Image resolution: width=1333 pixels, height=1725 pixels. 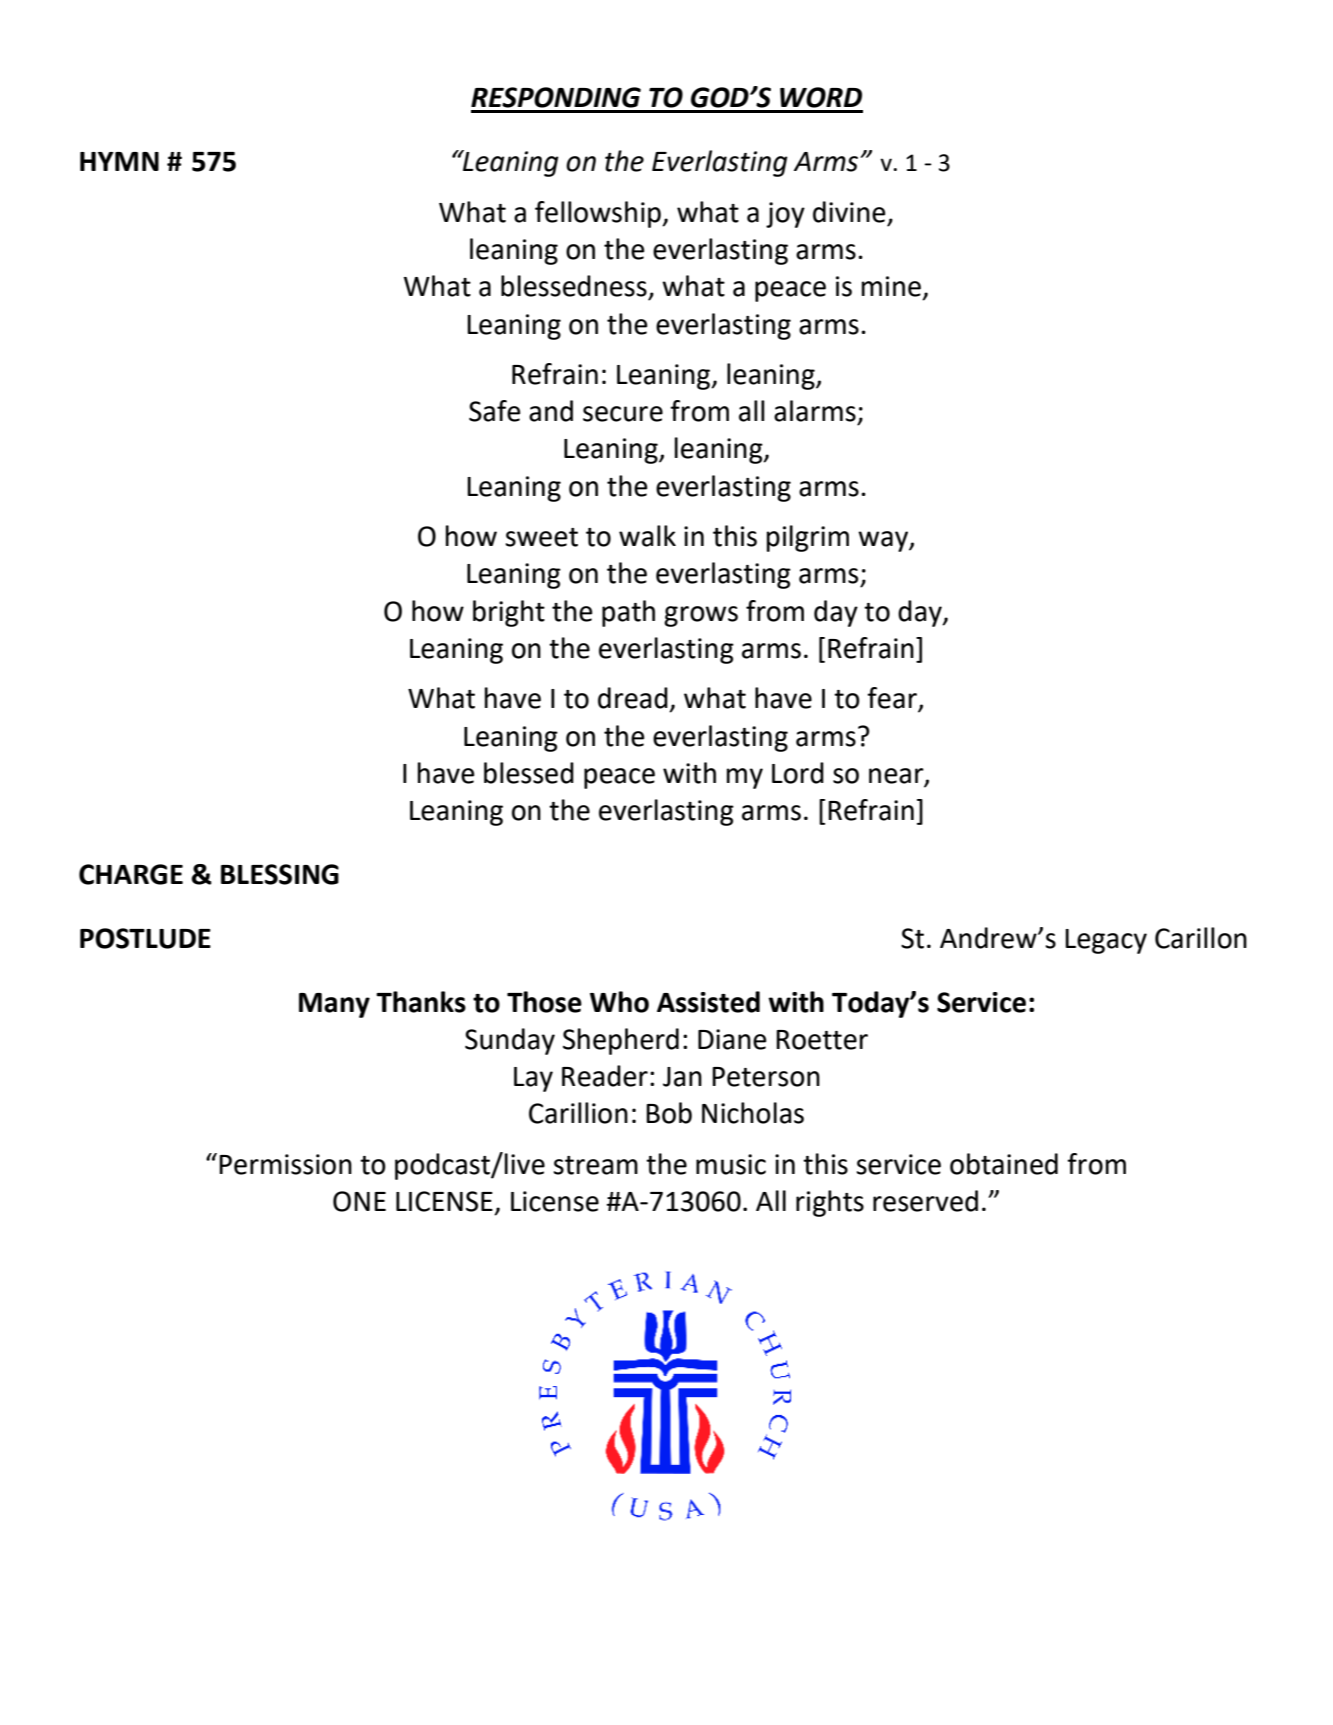 I want to click on Permission, so click(x=285, y=1164).
